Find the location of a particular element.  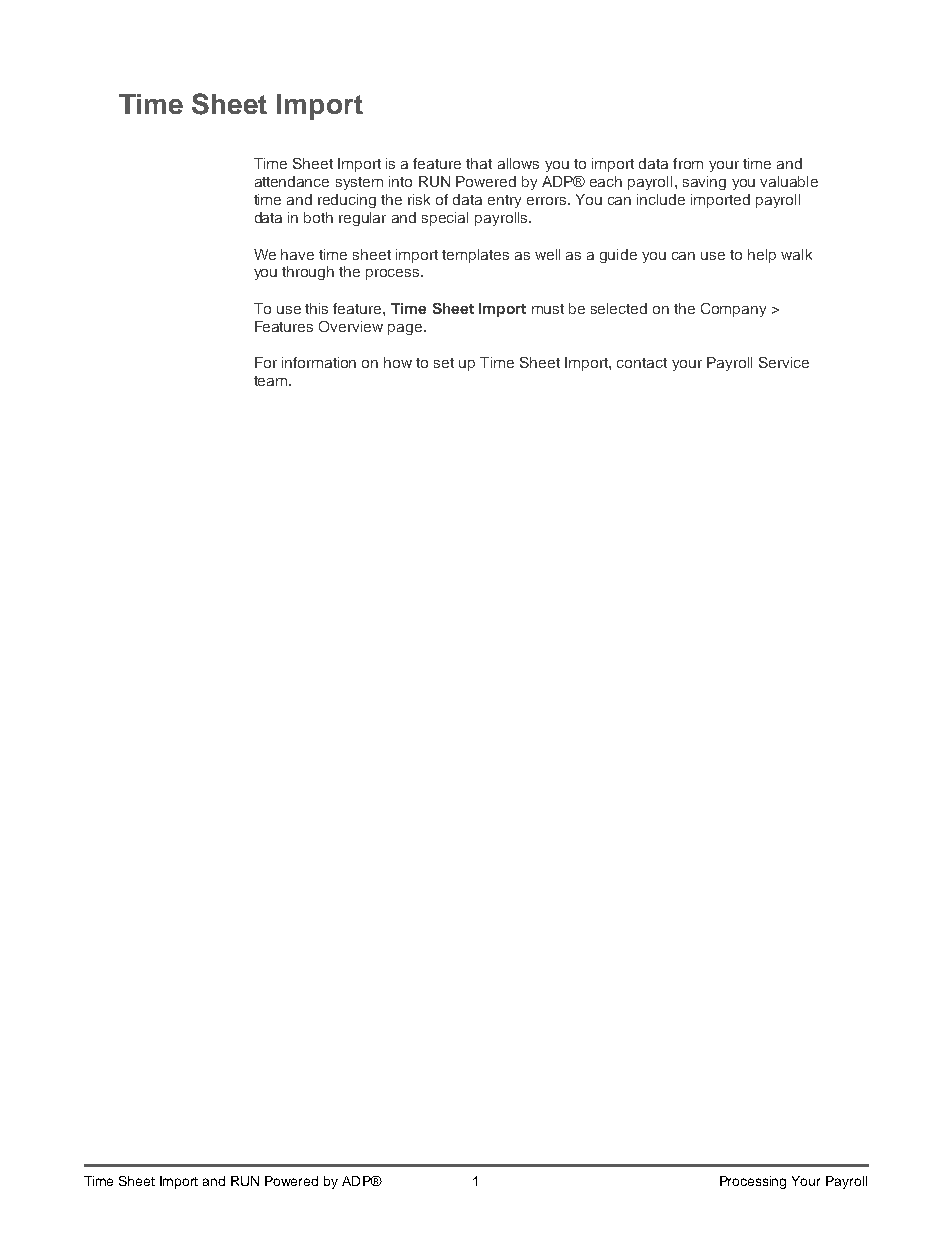

help is located at coordinates (762, 256).
